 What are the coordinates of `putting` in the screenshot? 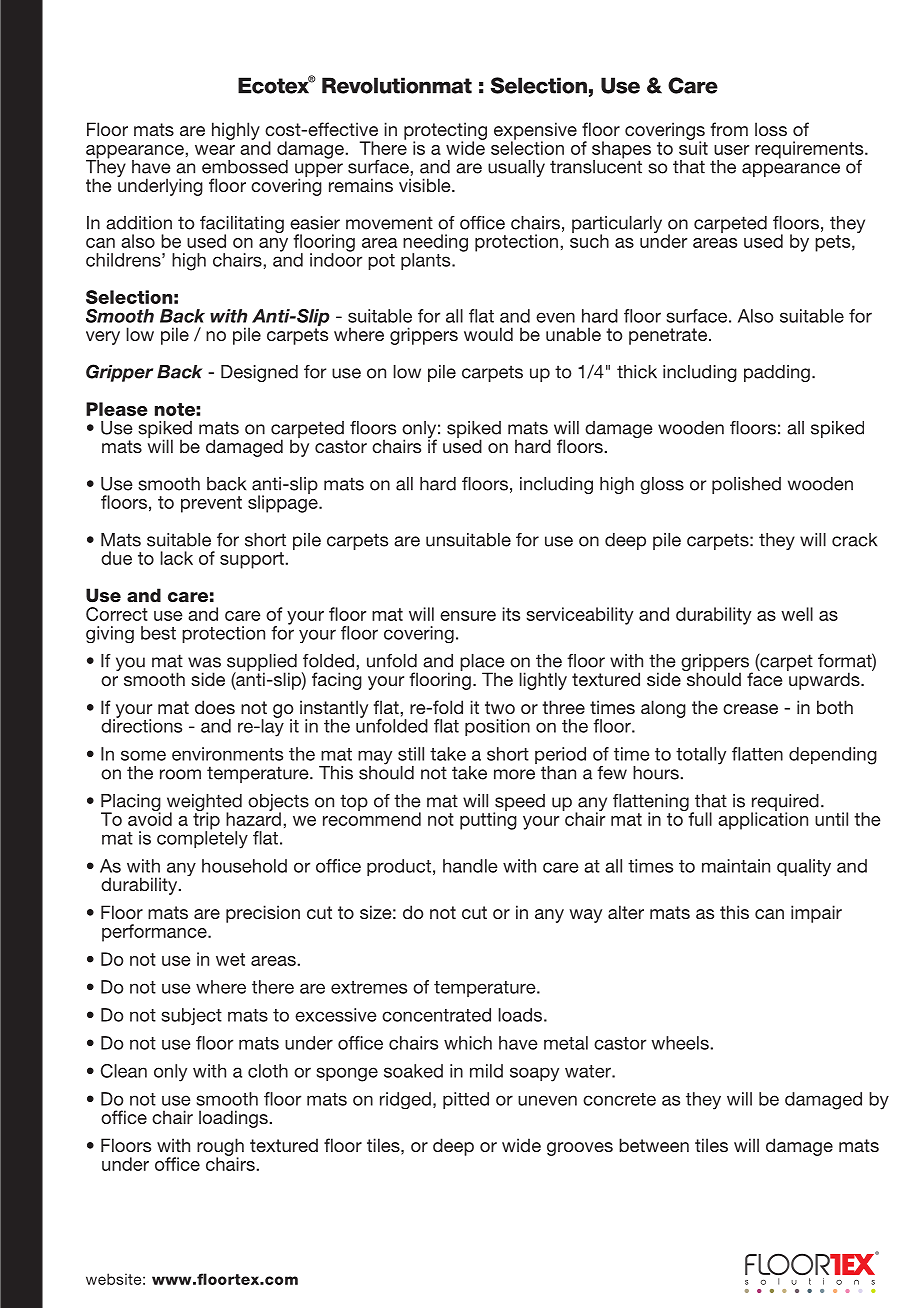 It's located at (488, 820).
